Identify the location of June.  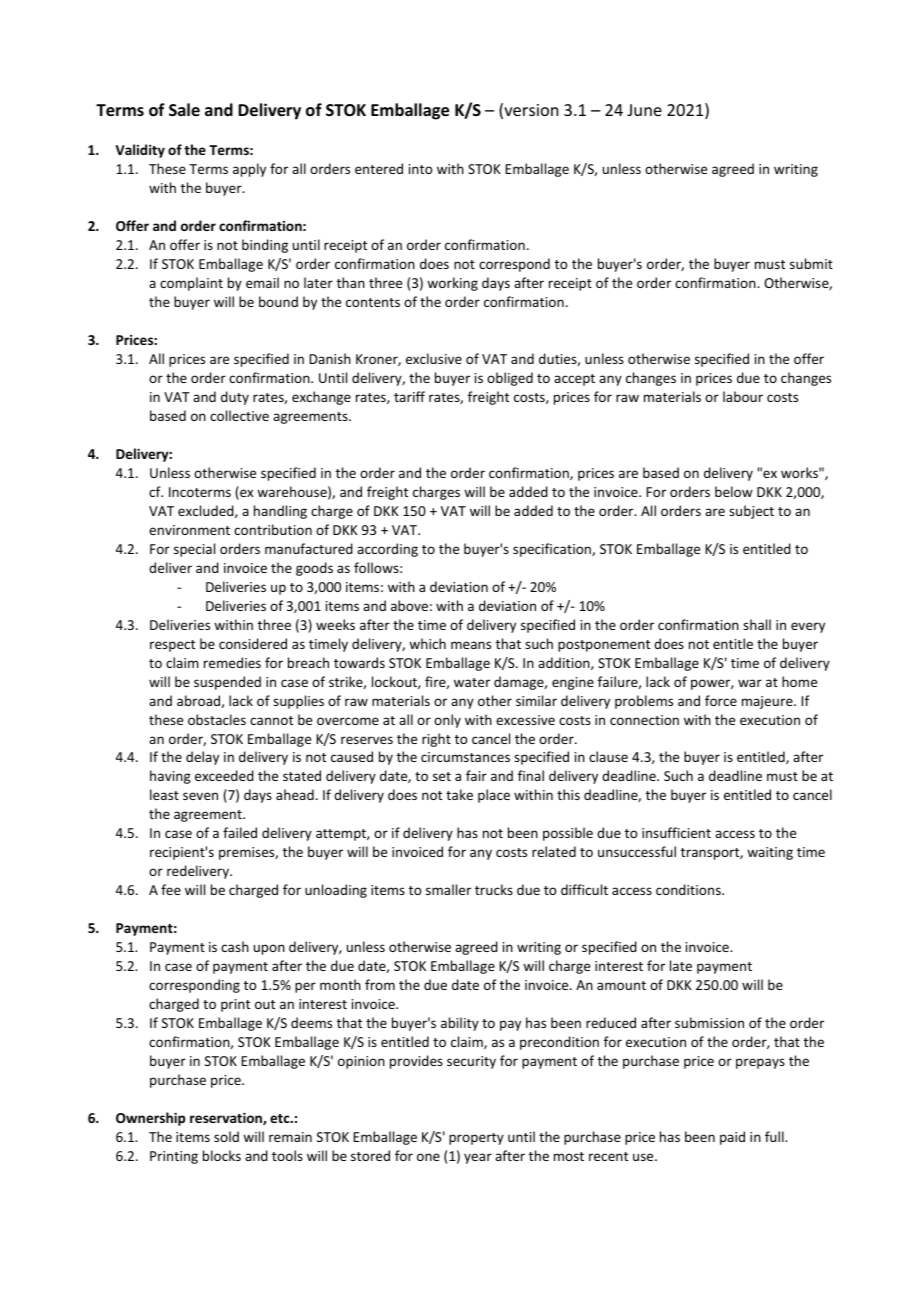
(644, 110).
